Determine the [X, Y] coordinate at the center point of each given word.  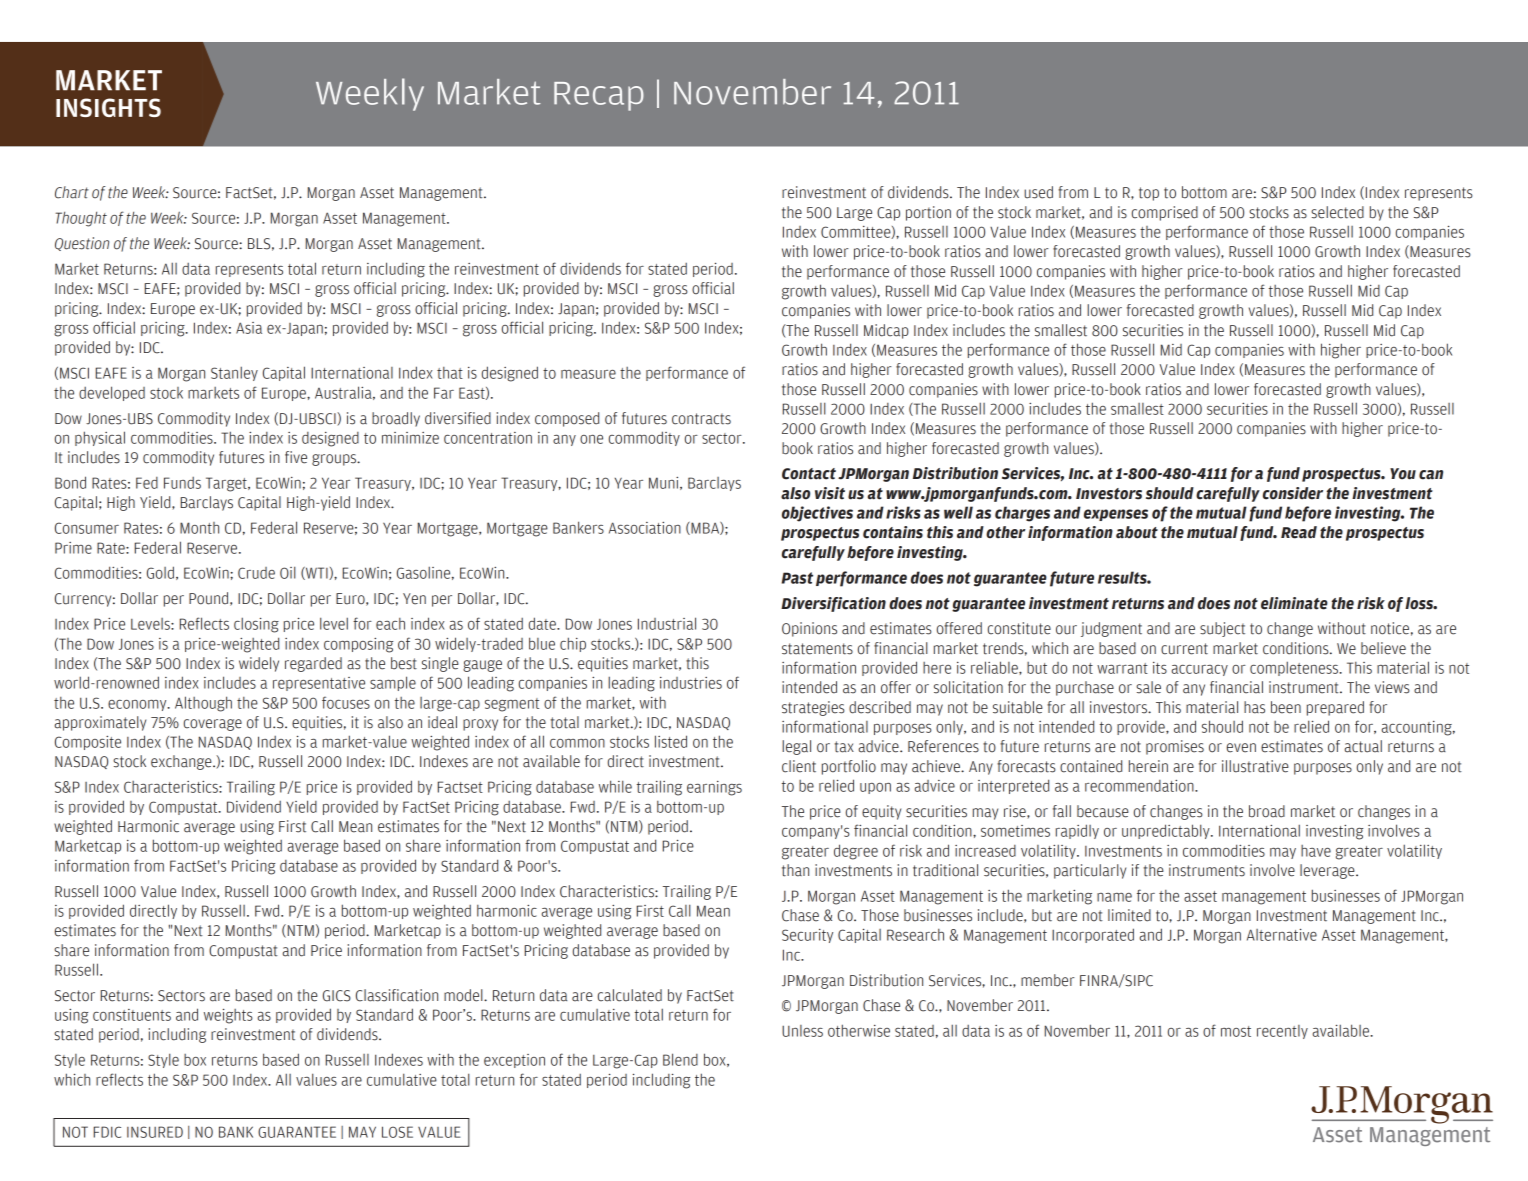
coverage [213, 725]
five [296, 457]
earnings [714, 788]
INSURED [155, 1132]
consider [1293, 493]
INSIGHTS [108, 107]
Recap [599, 96]
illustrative [1255, 766]
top [1149, 194]
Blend [680, 1059]
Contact [809, 474]
